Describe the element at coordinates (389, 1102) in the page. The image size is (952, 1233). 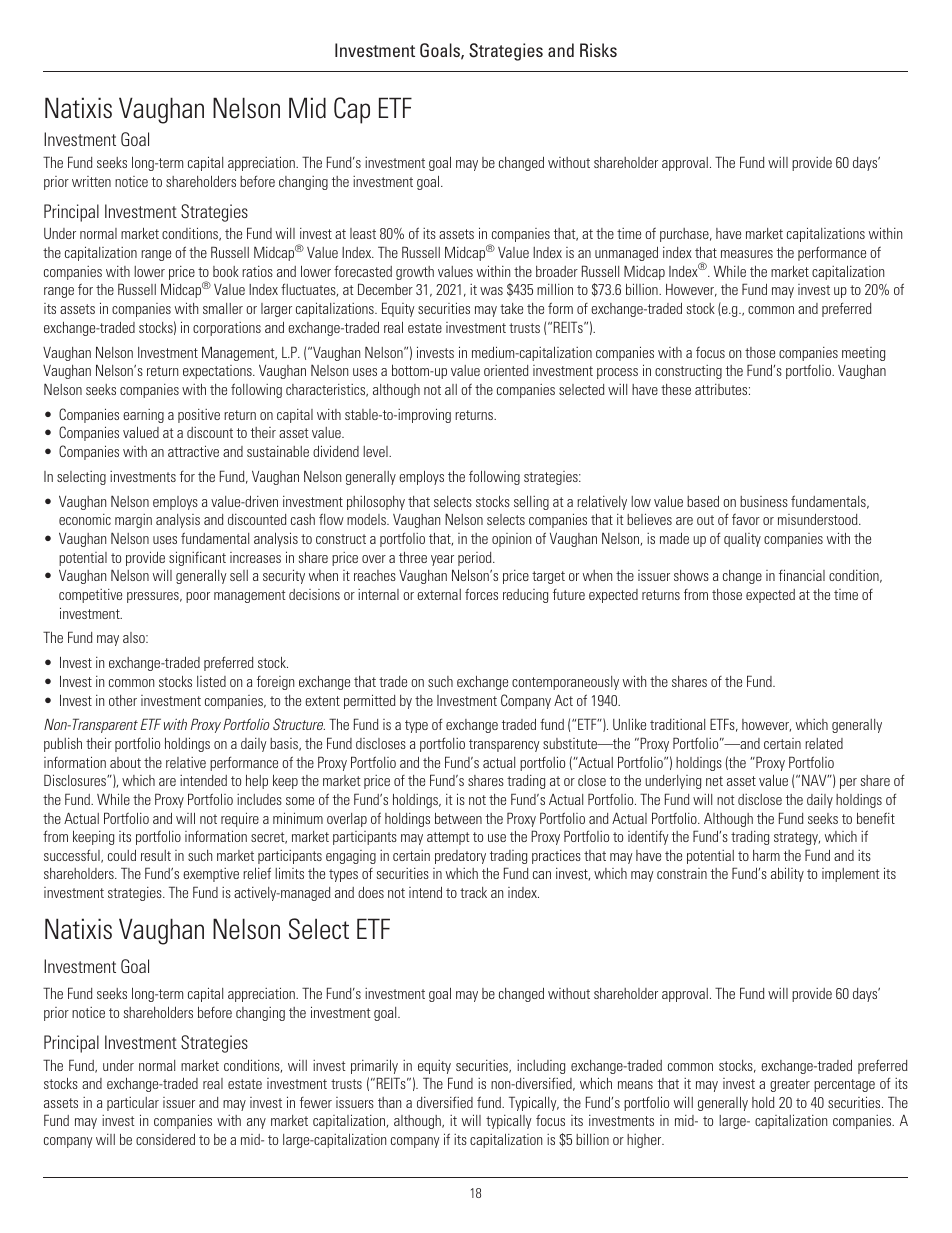
I see `than` at that location.
